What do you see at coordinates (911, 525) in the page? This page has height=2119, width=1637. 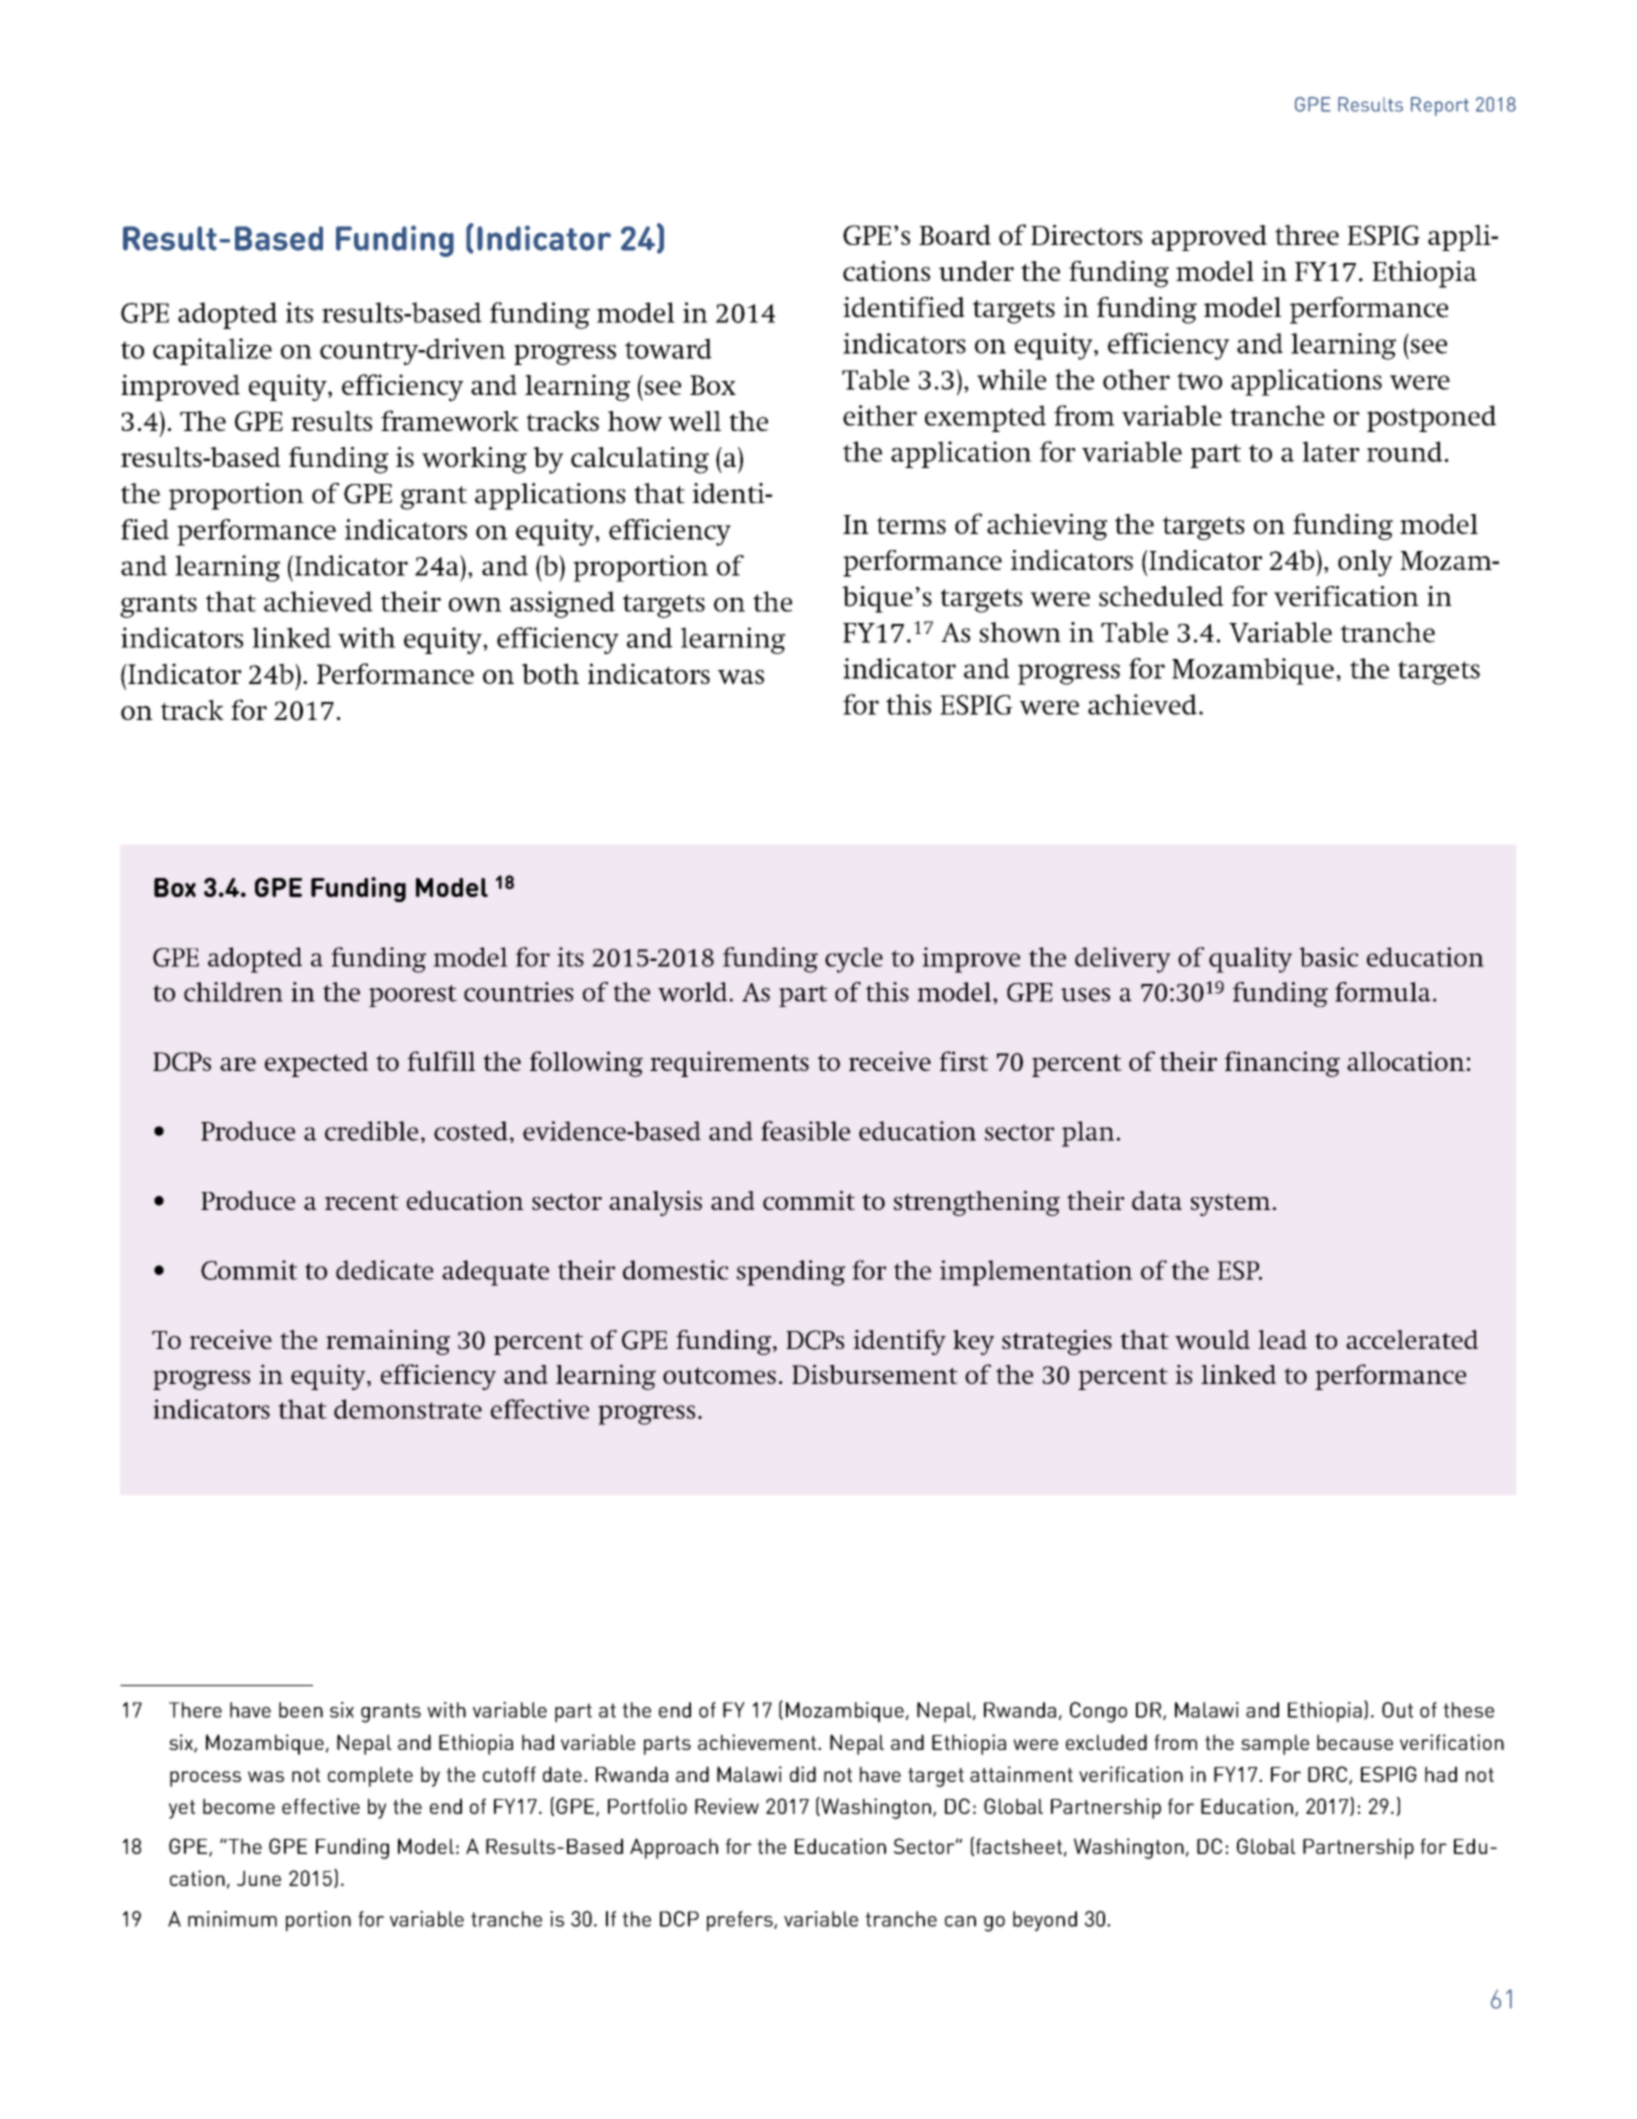 I see `terms` at bounding box center [911, 525].
